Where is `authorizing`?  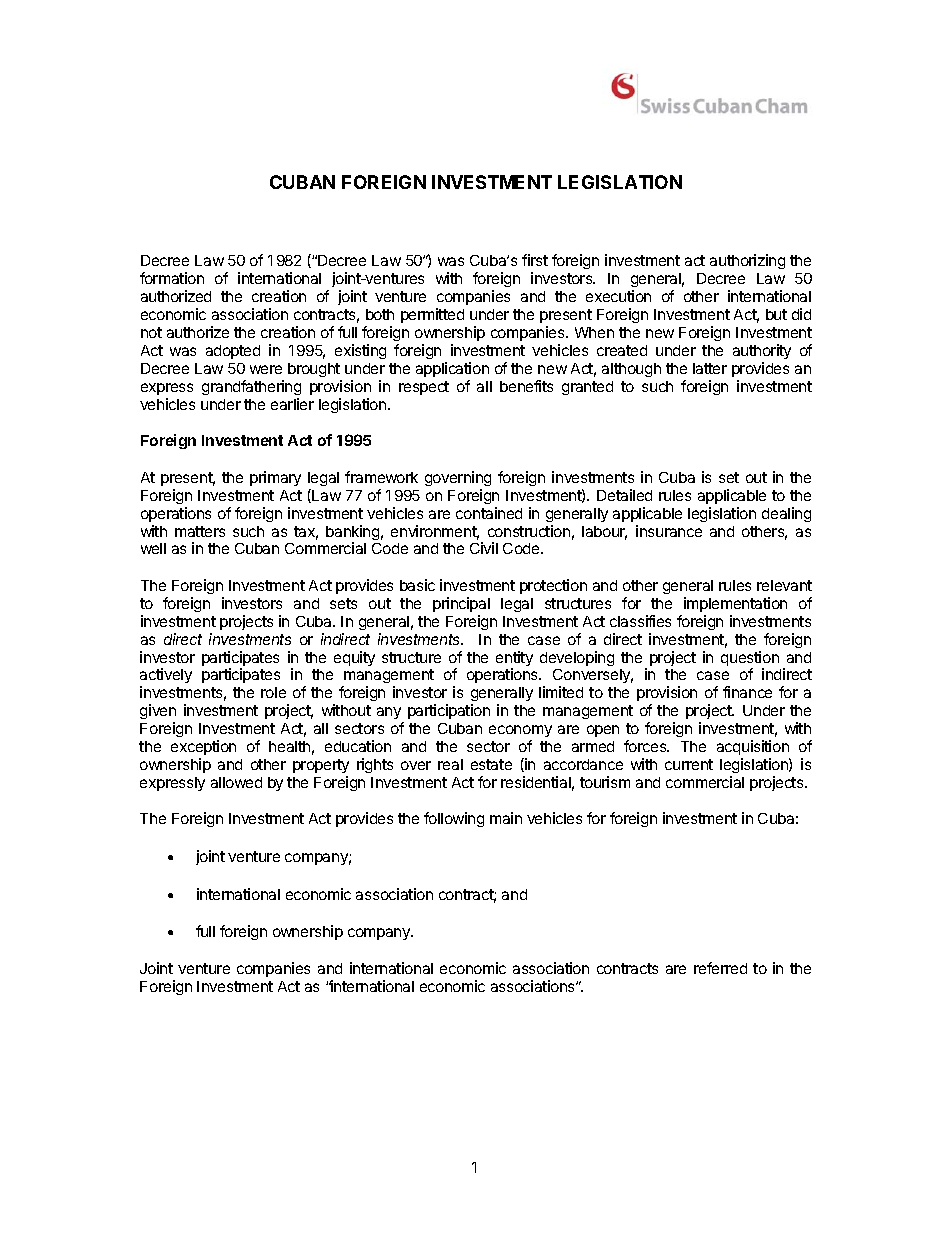
authorizing is located at coordinates (747, 261).
